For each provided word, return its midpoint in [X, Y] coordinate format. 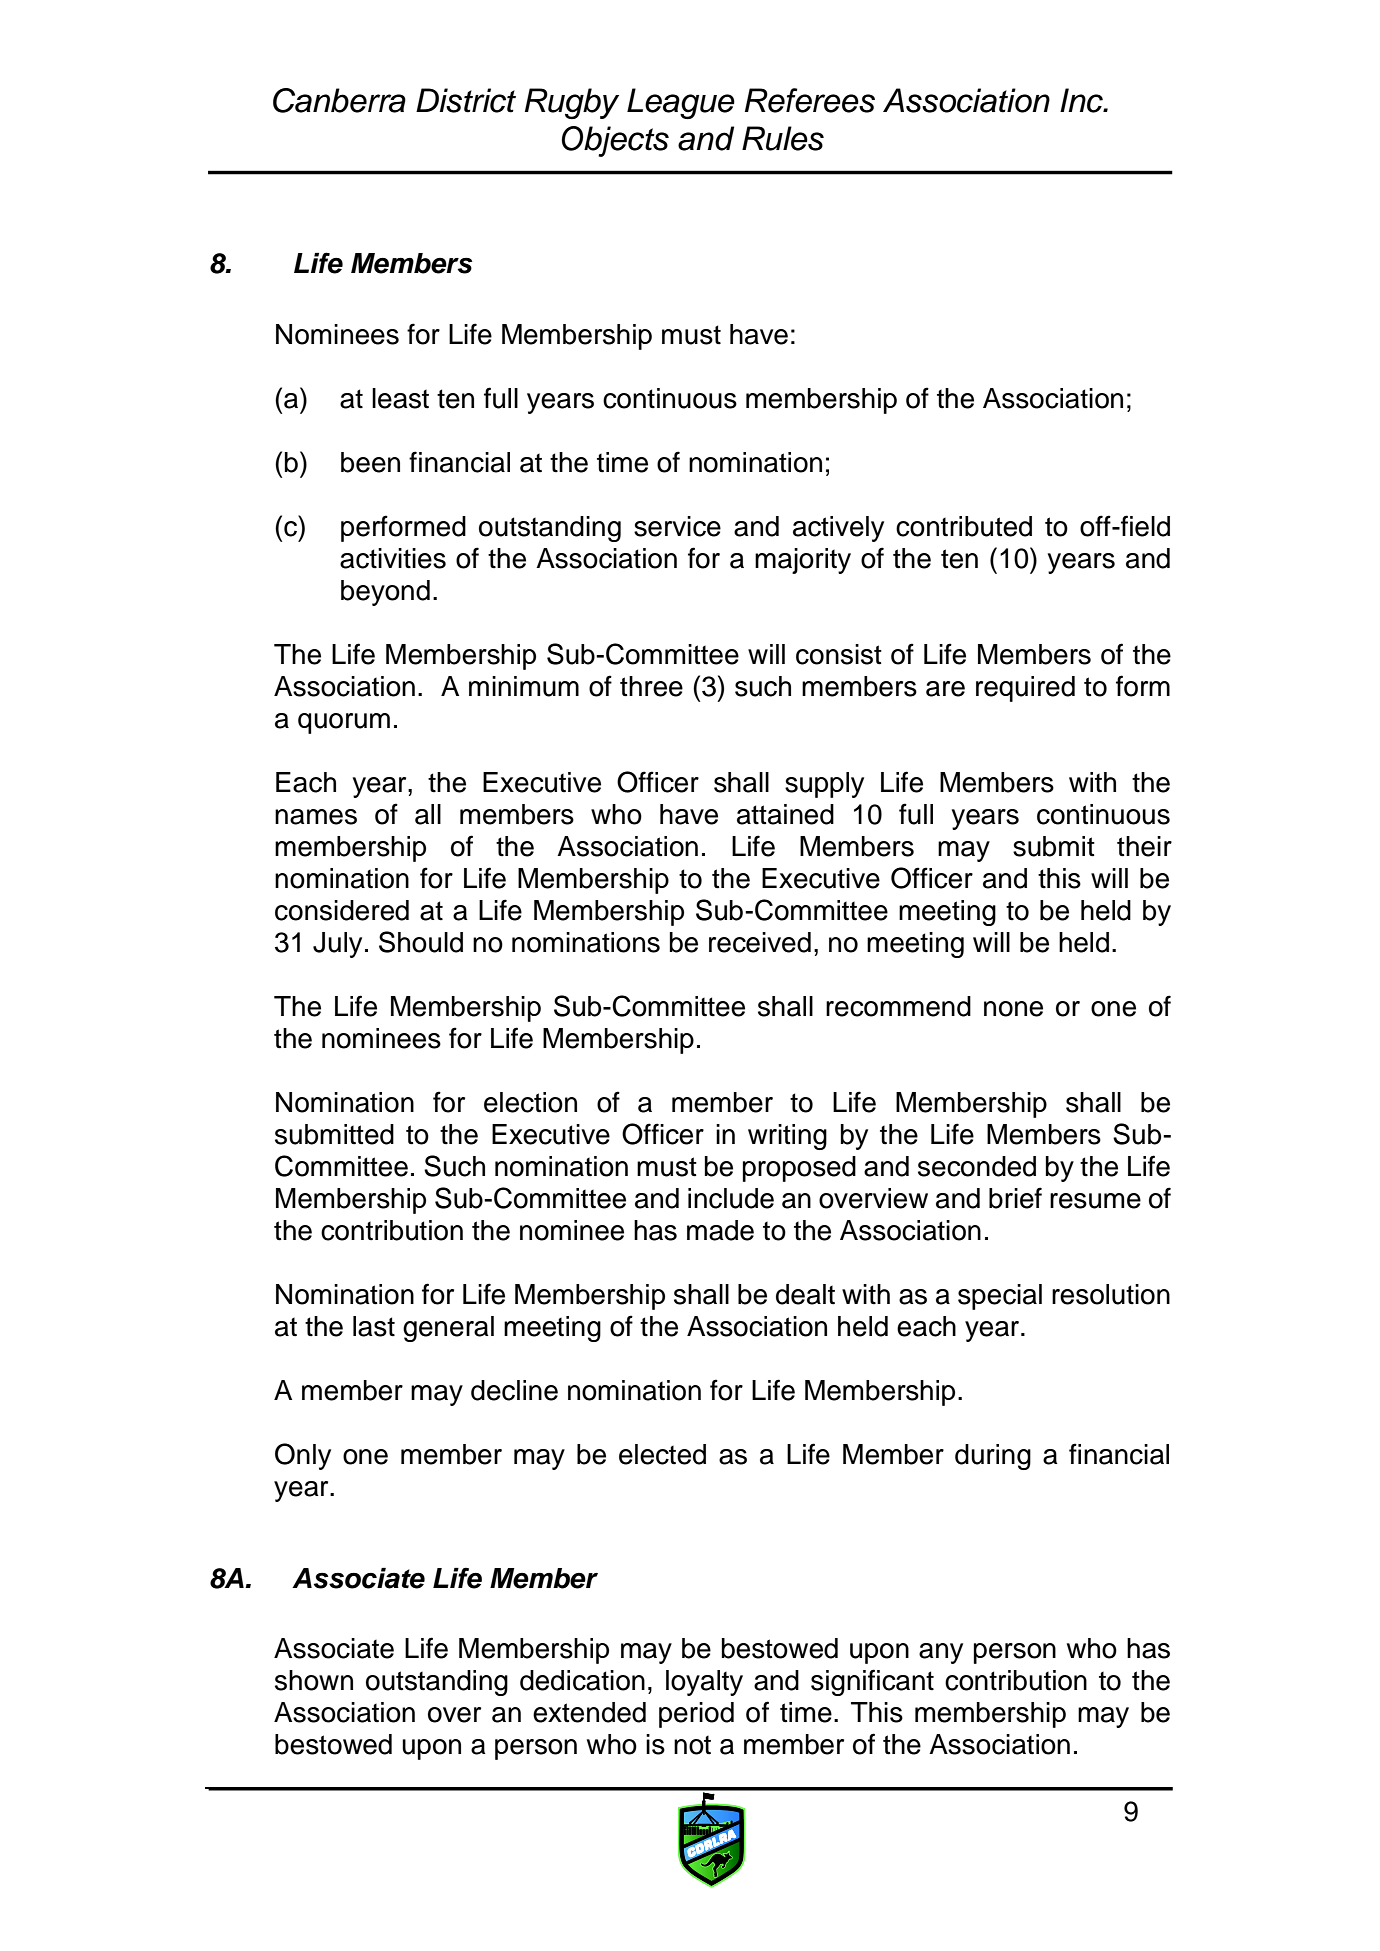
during [993, 1457]
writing [787, 1137]
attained [785, 814]
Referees [810, 100]
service [677, 526]
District [466, 100]
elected [662, 1454]
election [530, 1102]
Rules [783, 138]
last [374, 1326]
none [1013, 1009]
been [370, 462]
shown [314, 1680]
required [1025, 689]
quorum [344, 723]
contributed [964, 526]
